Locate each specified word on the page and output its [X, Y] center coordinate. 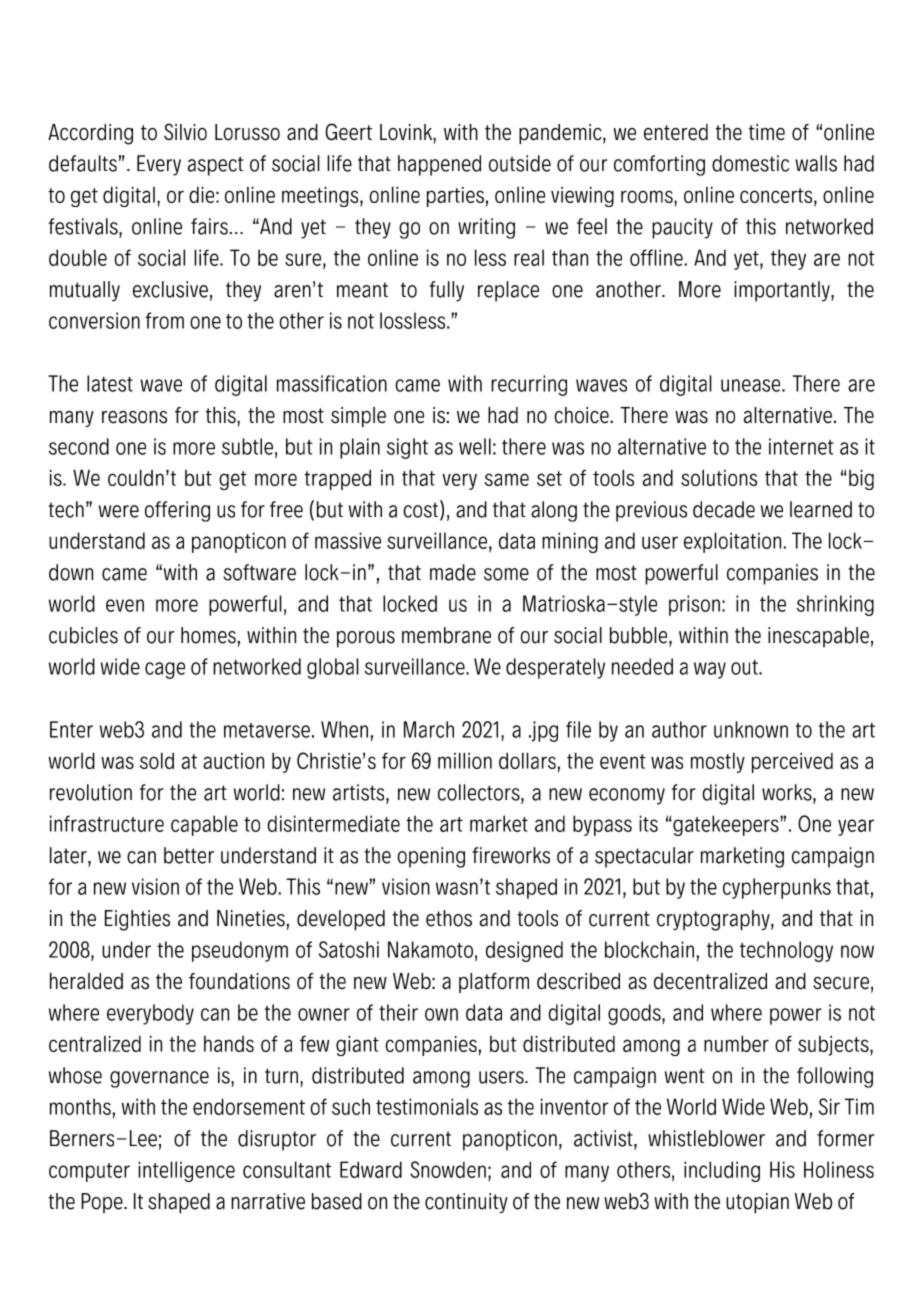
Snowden [448, 1169]
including [722, 1171]
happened [439, 165]
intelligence [186, 1171]
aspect [216, 166]
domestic [750, 163]
